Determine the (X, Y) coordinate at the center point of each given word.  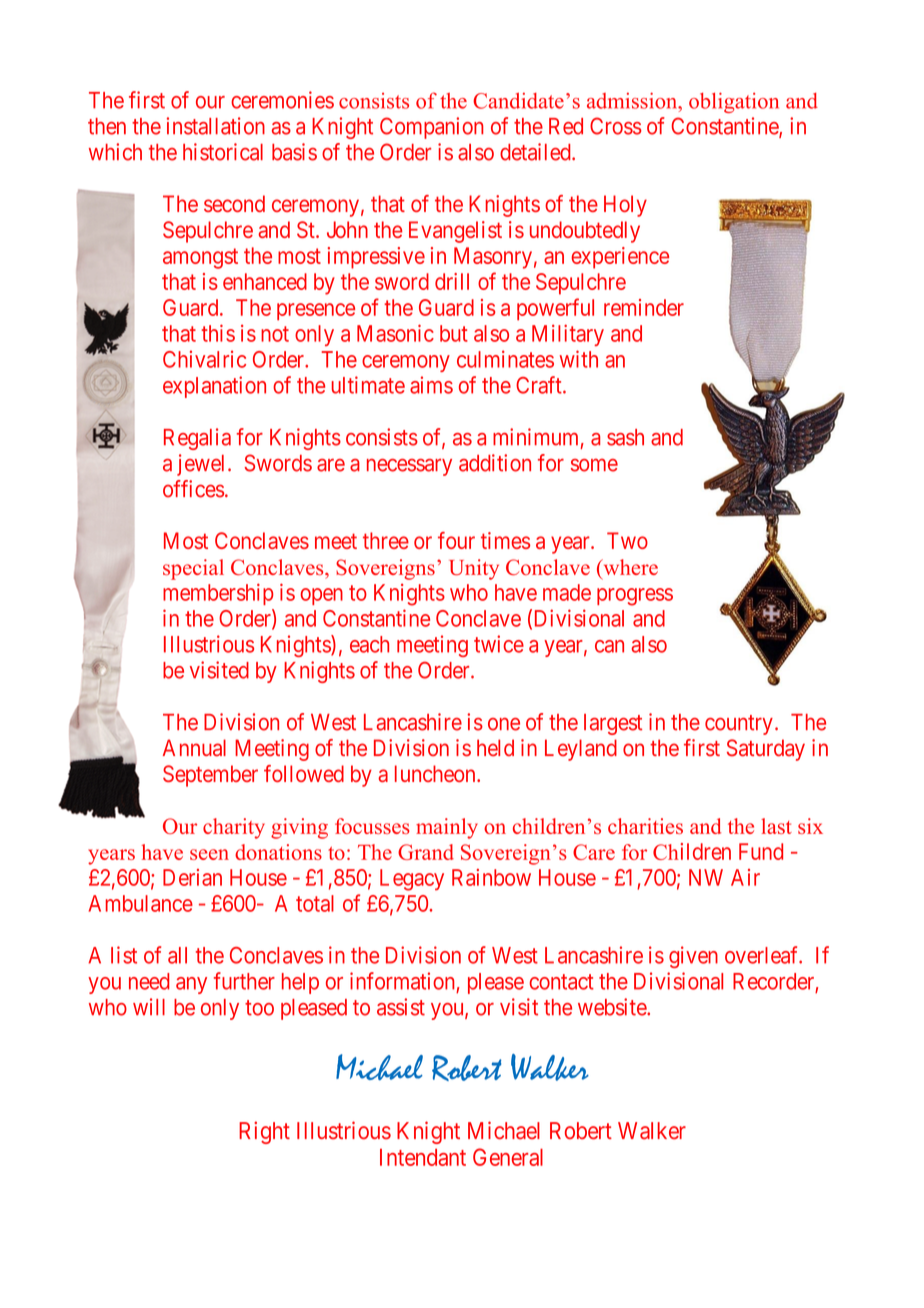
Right (264, 1132)
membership (218, 594)
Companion (431, 128)
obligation (734, 102)
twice (499, 644)
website (613, 1007)
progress (635, 597)
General (508, 1157)
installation (216, 126)
